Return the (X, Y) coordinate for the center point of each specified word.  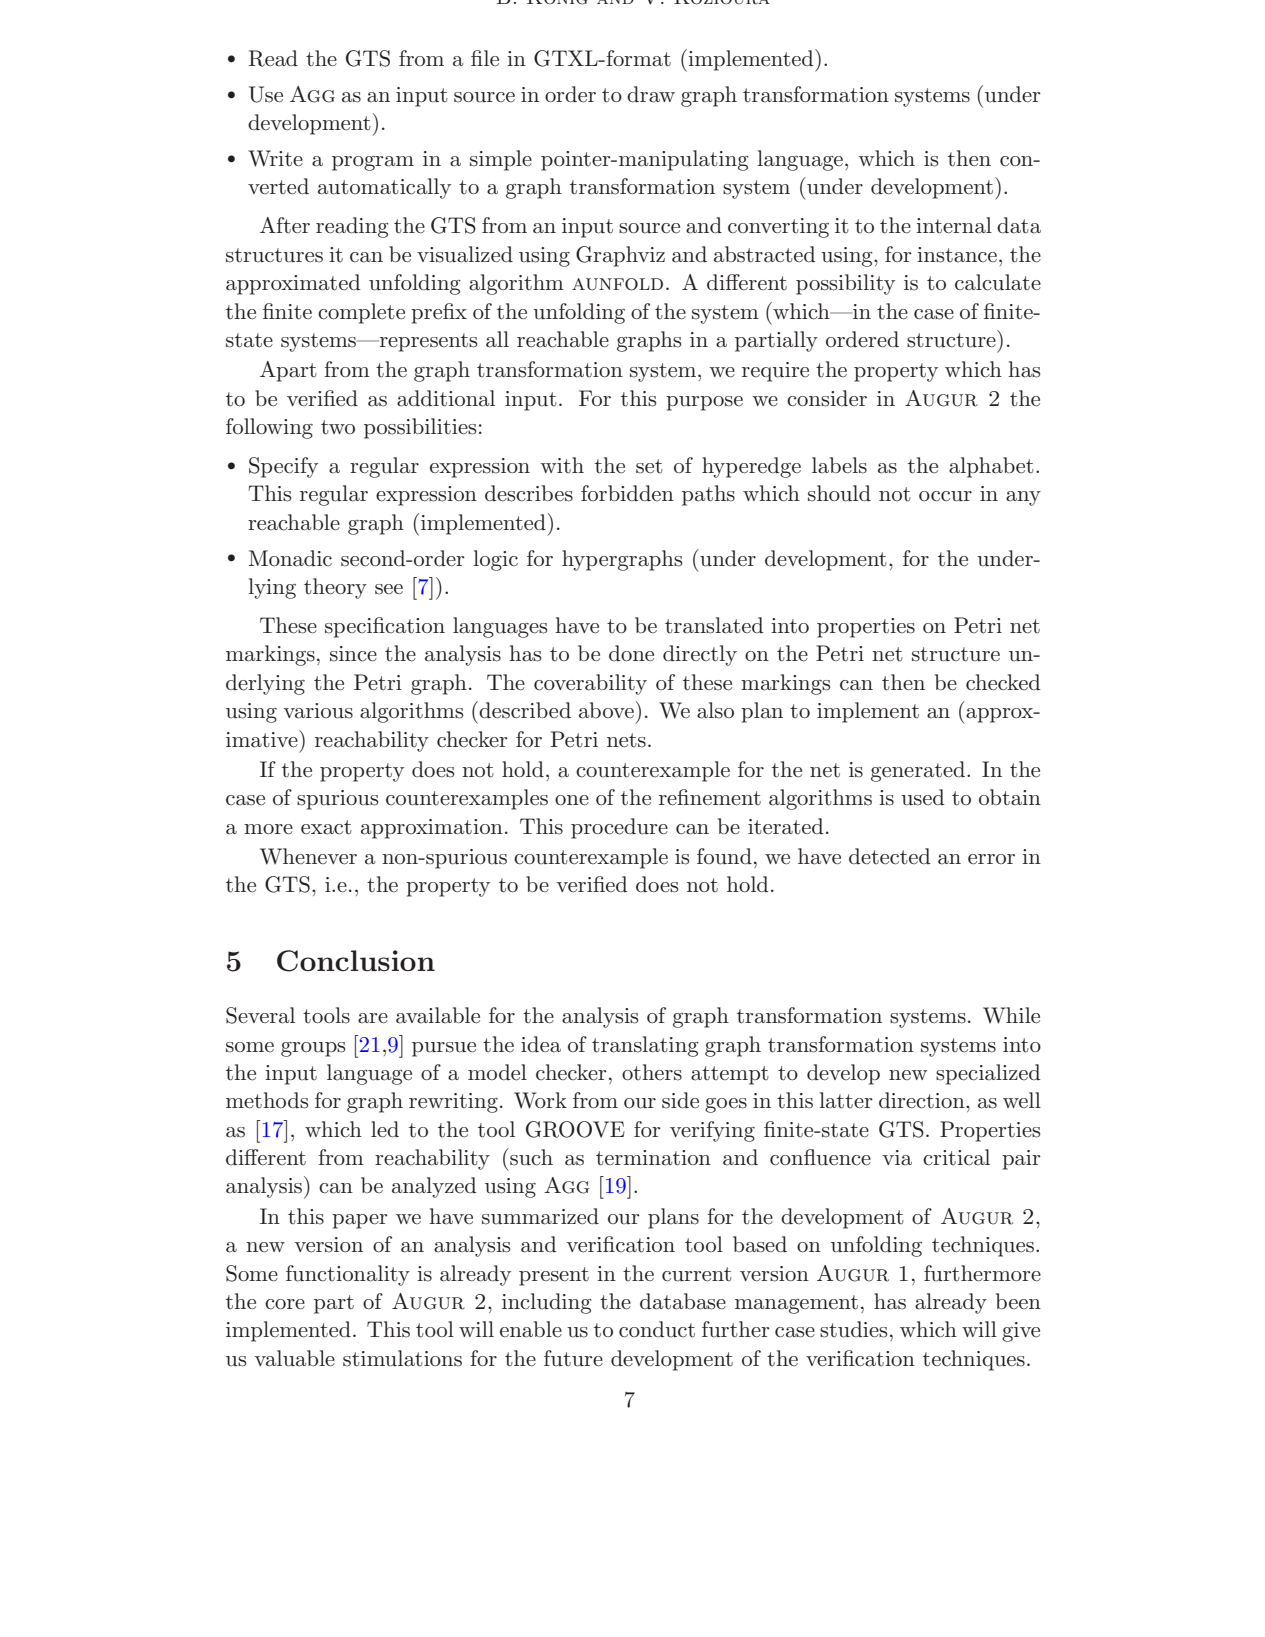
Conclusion (356, 961)
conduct (657, 1329)
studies (853, 1329)
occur (945, 496)
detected (890, 856)
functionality (348, 1275)
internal (954, 225)
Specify (283, 467)
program (373, 163)
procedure (619, 828)
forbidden (627, 493)
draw (651, 94)
